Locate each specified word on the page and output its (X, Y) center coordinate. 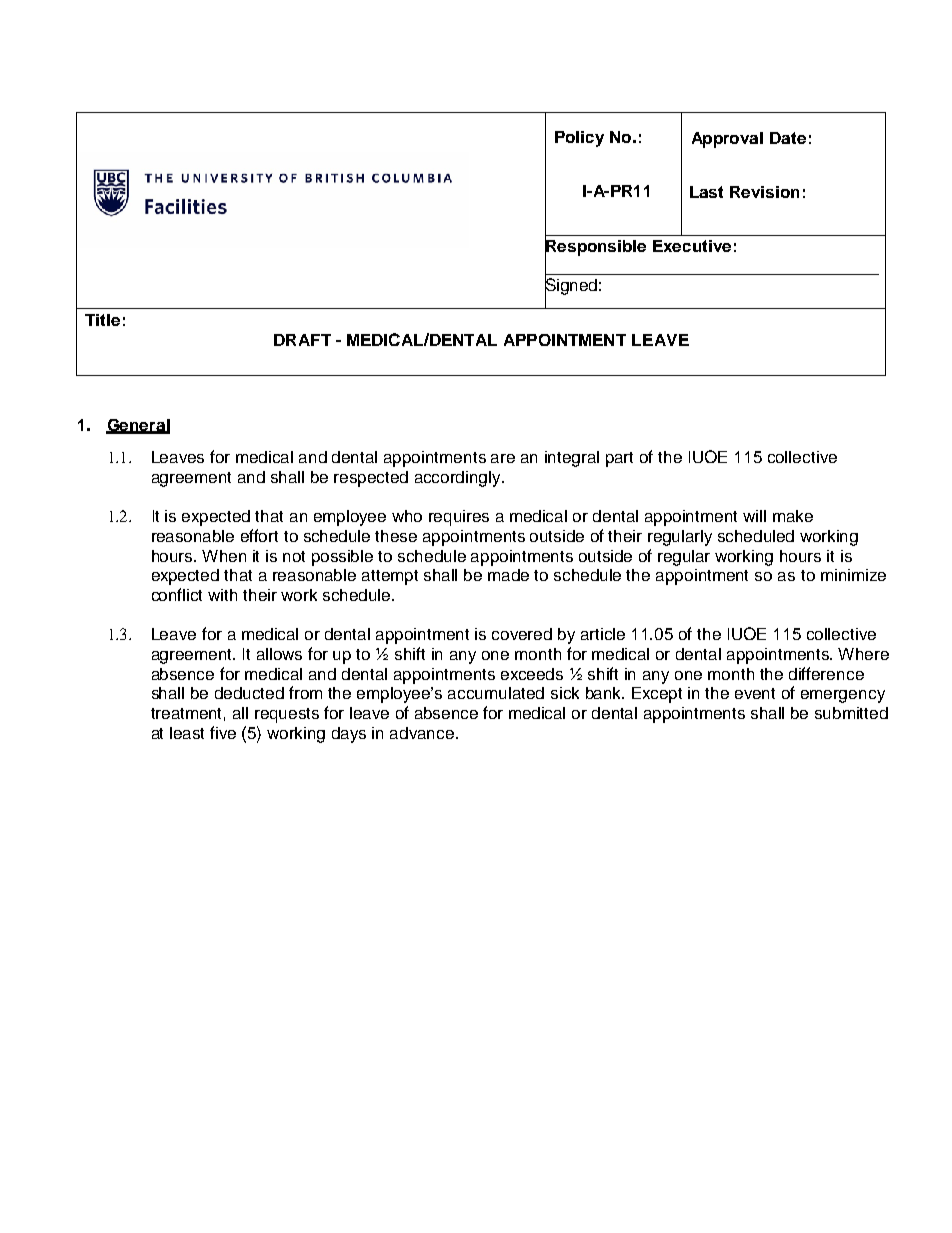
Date (788, 138)
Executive (692, 246)
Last (706, 192)
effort (259, 535)
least (187, 733)
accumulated (496, 693)
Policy (579, 139)
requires (459, 518)
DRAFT (302, 340)
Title (102, 320)
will (754, 516)
